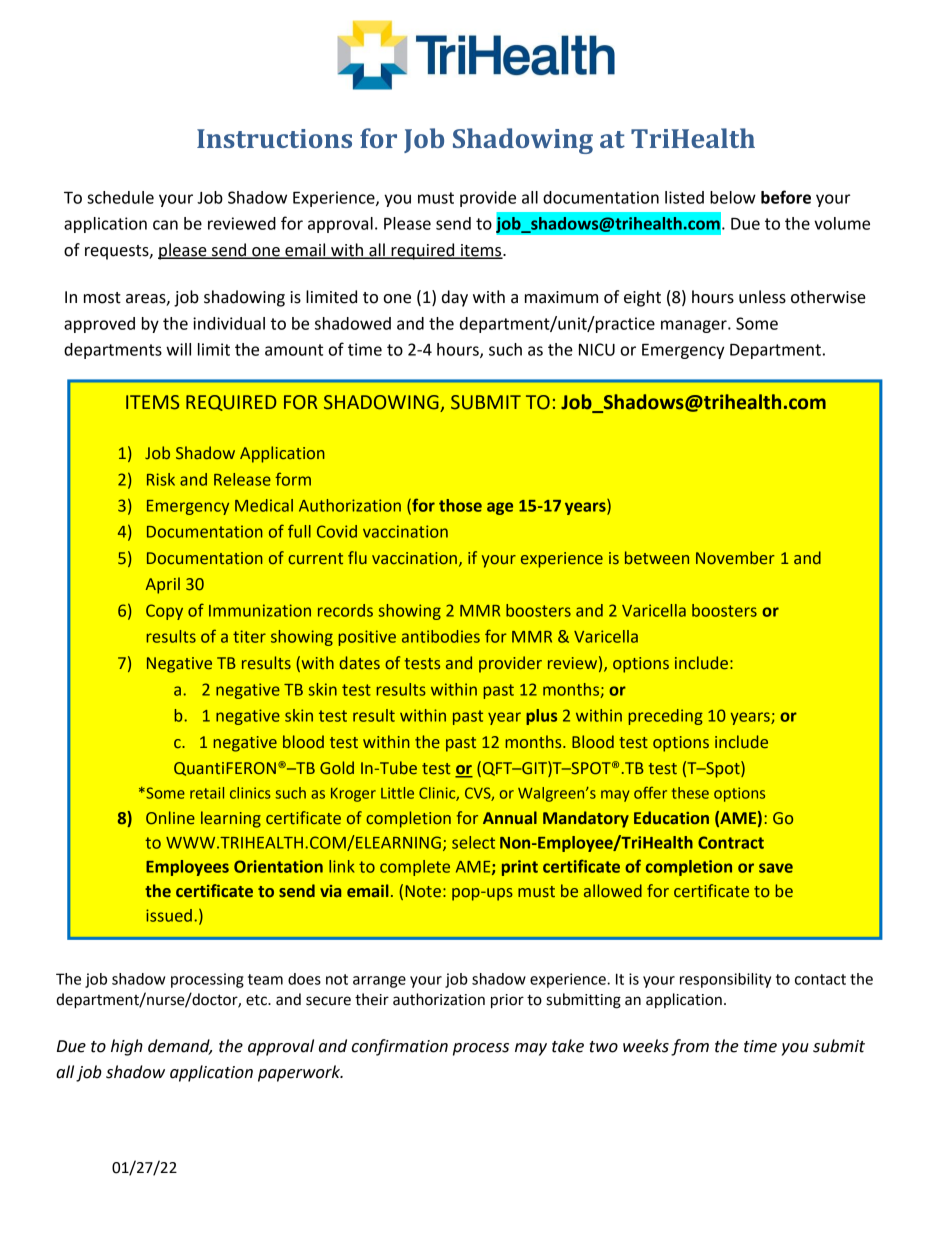  What do you see at coordinates (473, 842) in the screenshot?
I see `select` at bounding box center [473, 842].
